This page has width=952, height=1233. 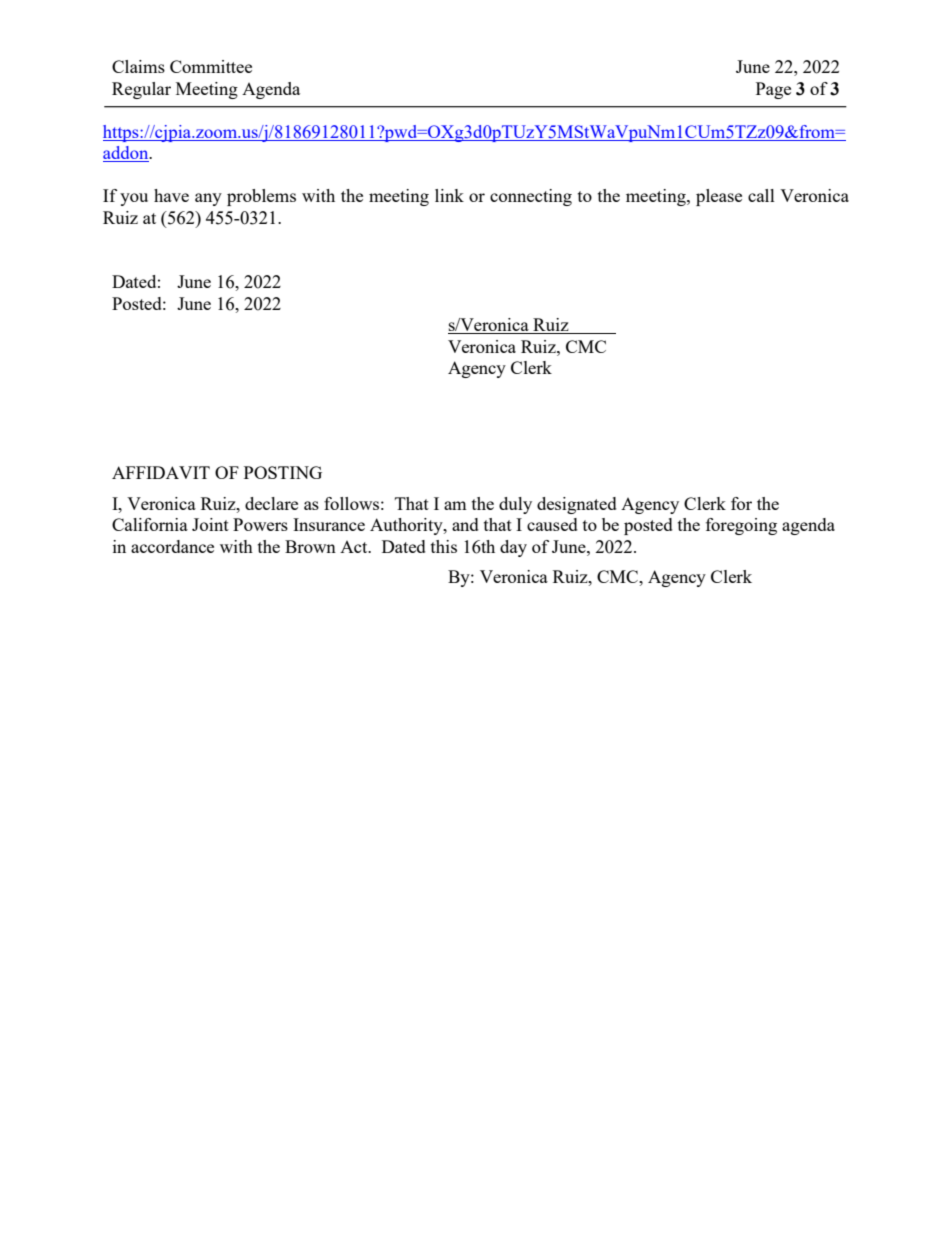 What do you see at coordinates (211, 66) in the page?
I see `Committee` at bounding box center [211, 66].
